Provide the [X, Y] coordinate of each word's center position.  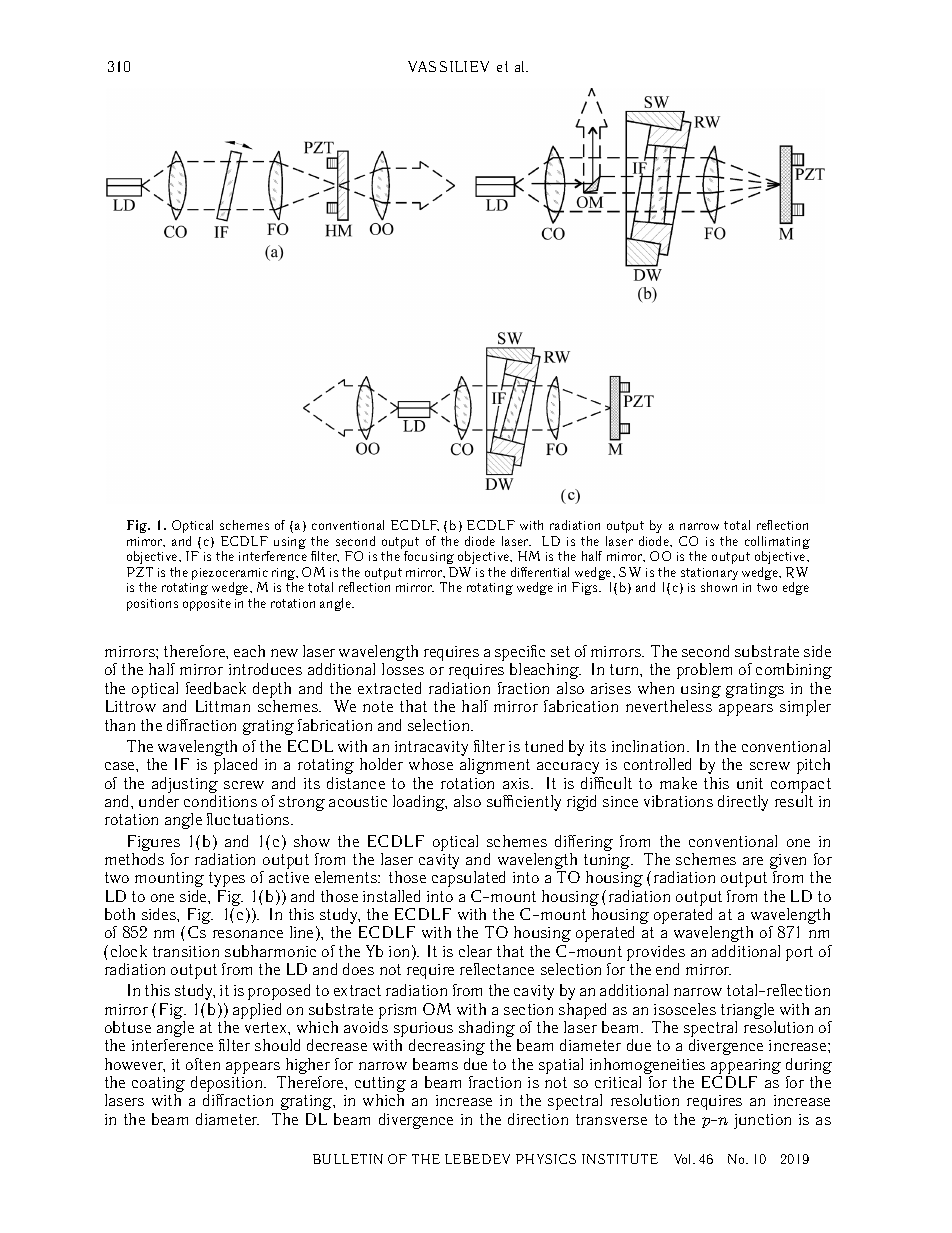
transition [186, 951]
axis [517, 783]
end [667, 969]
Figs [586, 588]
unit [750, 783]
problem [704, 671]
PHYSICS [546, 1159]
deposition [228, 1085]
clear [475, 951]
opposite [207, 605]
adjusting [185, 786]
